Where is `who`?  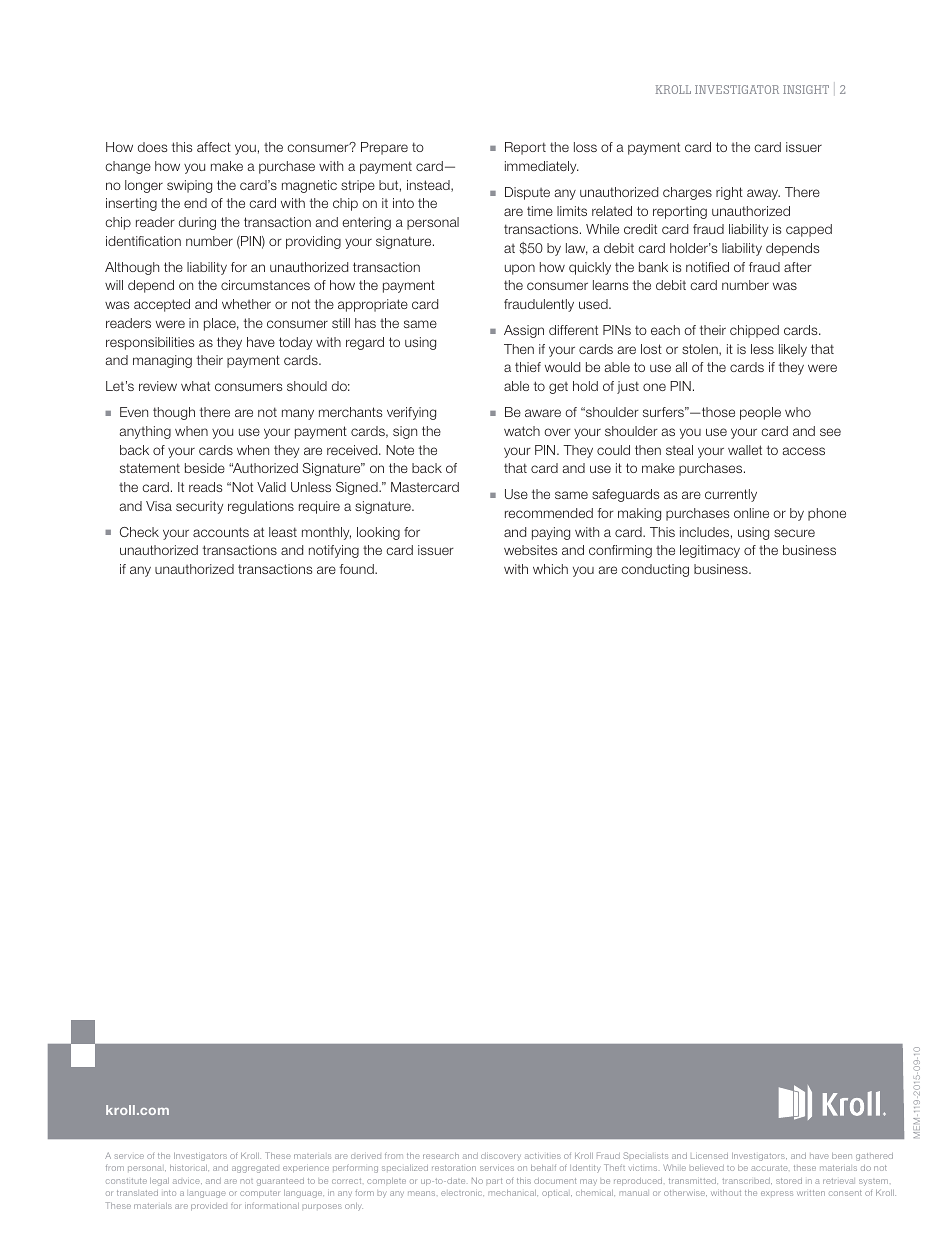
who is located at coordinates (798, 412).
